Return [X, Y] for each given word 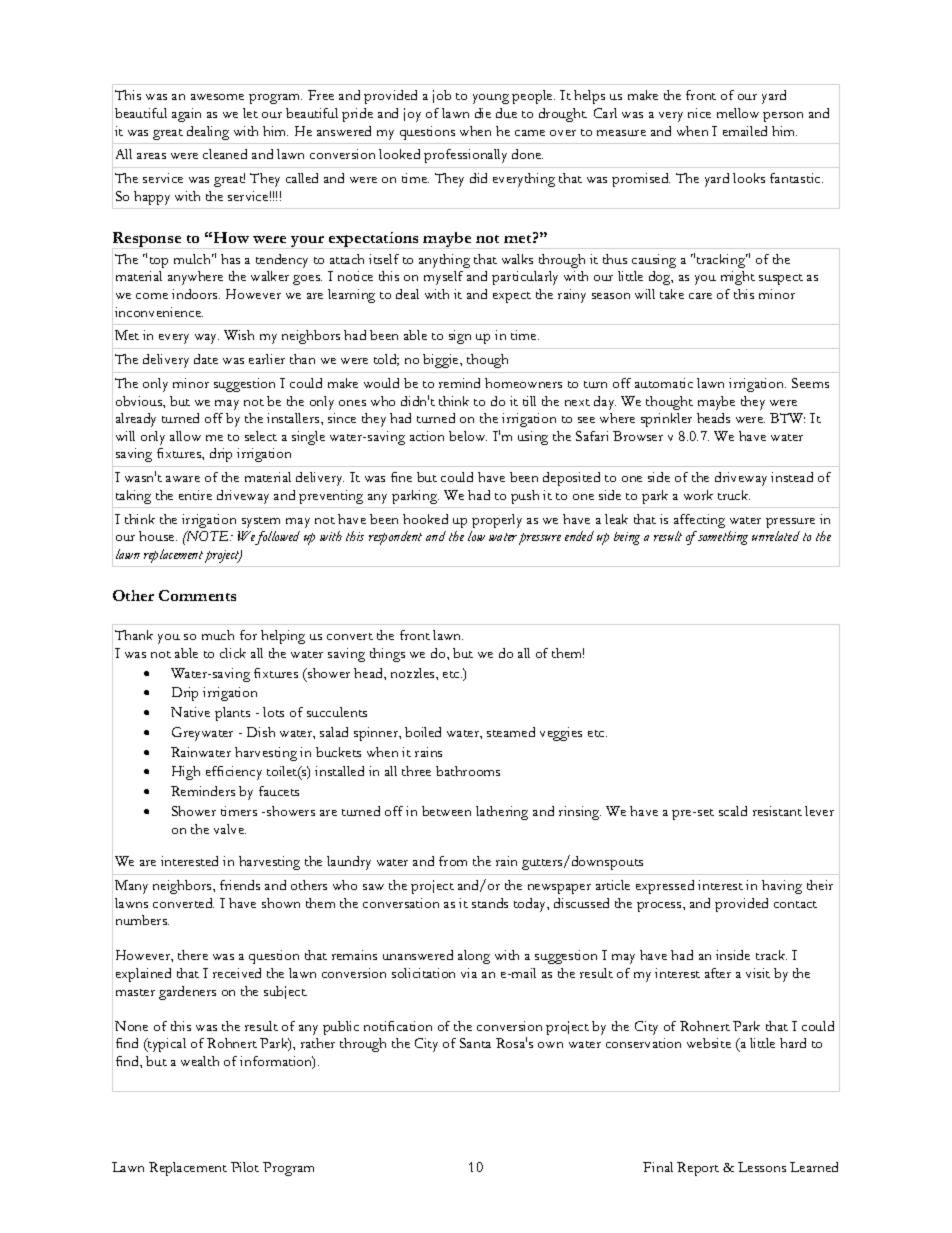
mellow [738, 113]
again [186, 115]
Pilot [245, 1167]
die [483, 113]
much [218, 635]
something [722, 538]
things [387, 655]
